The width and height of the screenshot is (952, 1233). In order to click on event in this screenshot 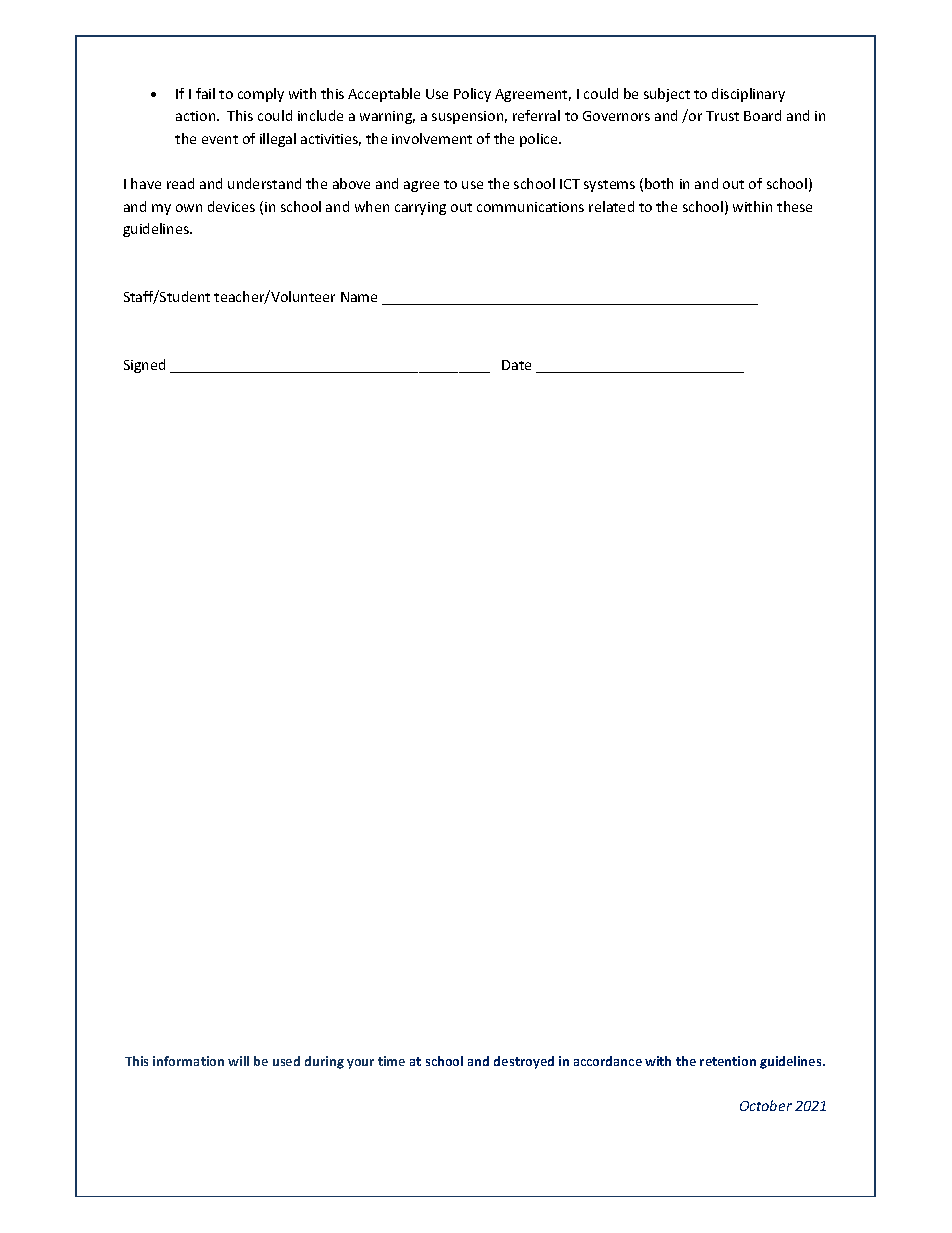, I will do `click(220, 139)`.
